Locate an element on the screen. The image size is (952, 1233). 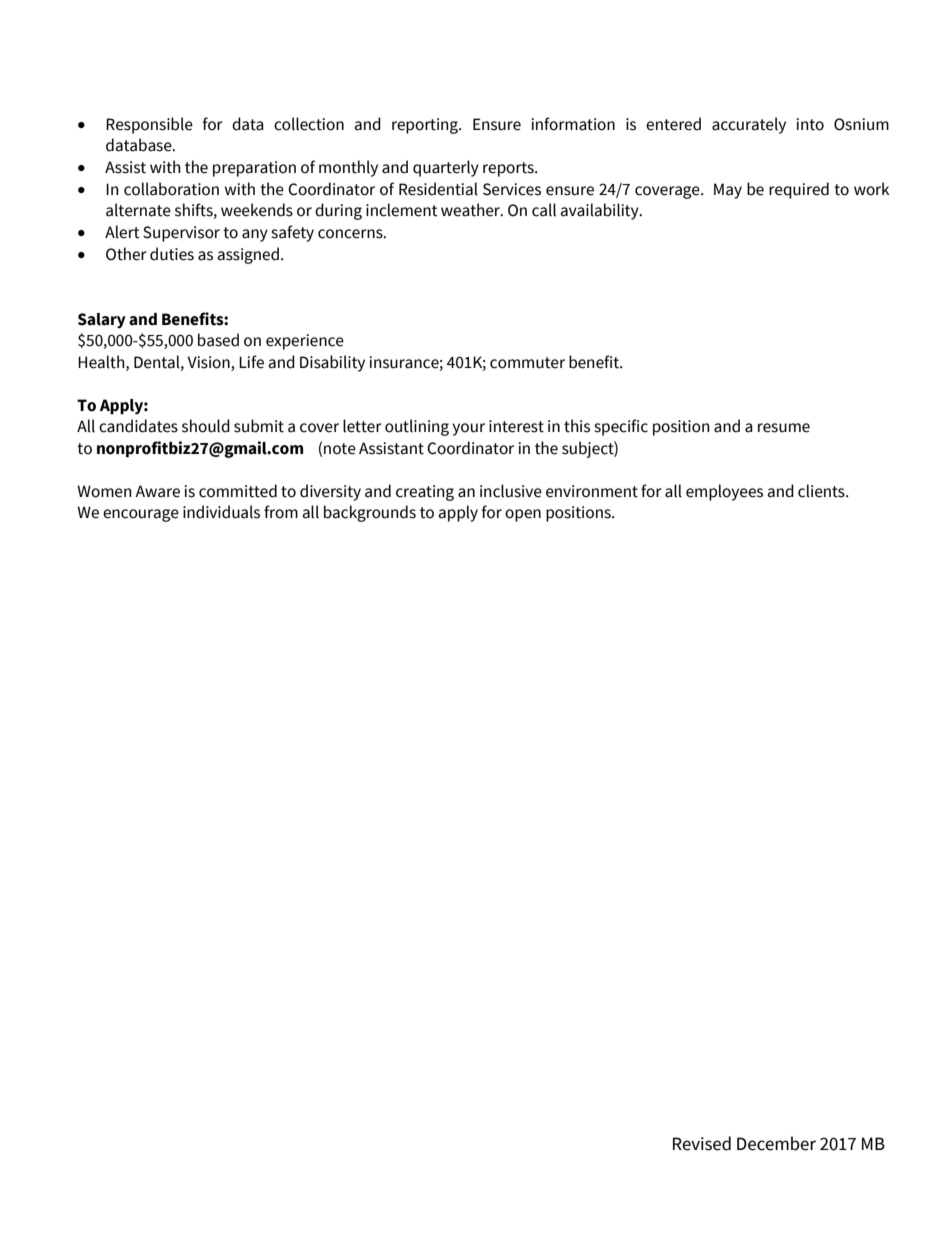
from is located at coordinates (281, 512).
